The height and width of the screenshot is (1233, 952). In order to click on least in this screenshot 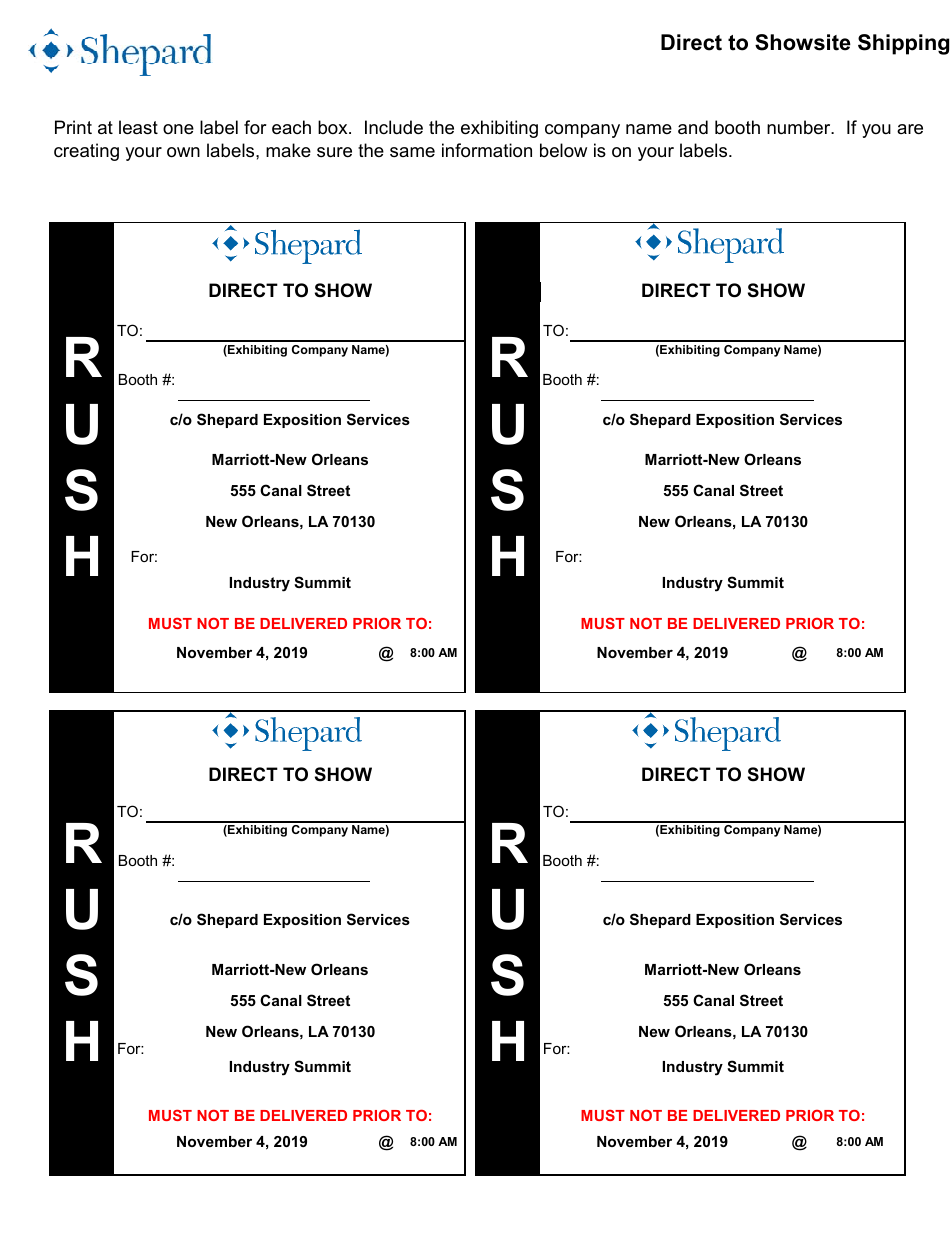, I will do `click(138, 127)`.
